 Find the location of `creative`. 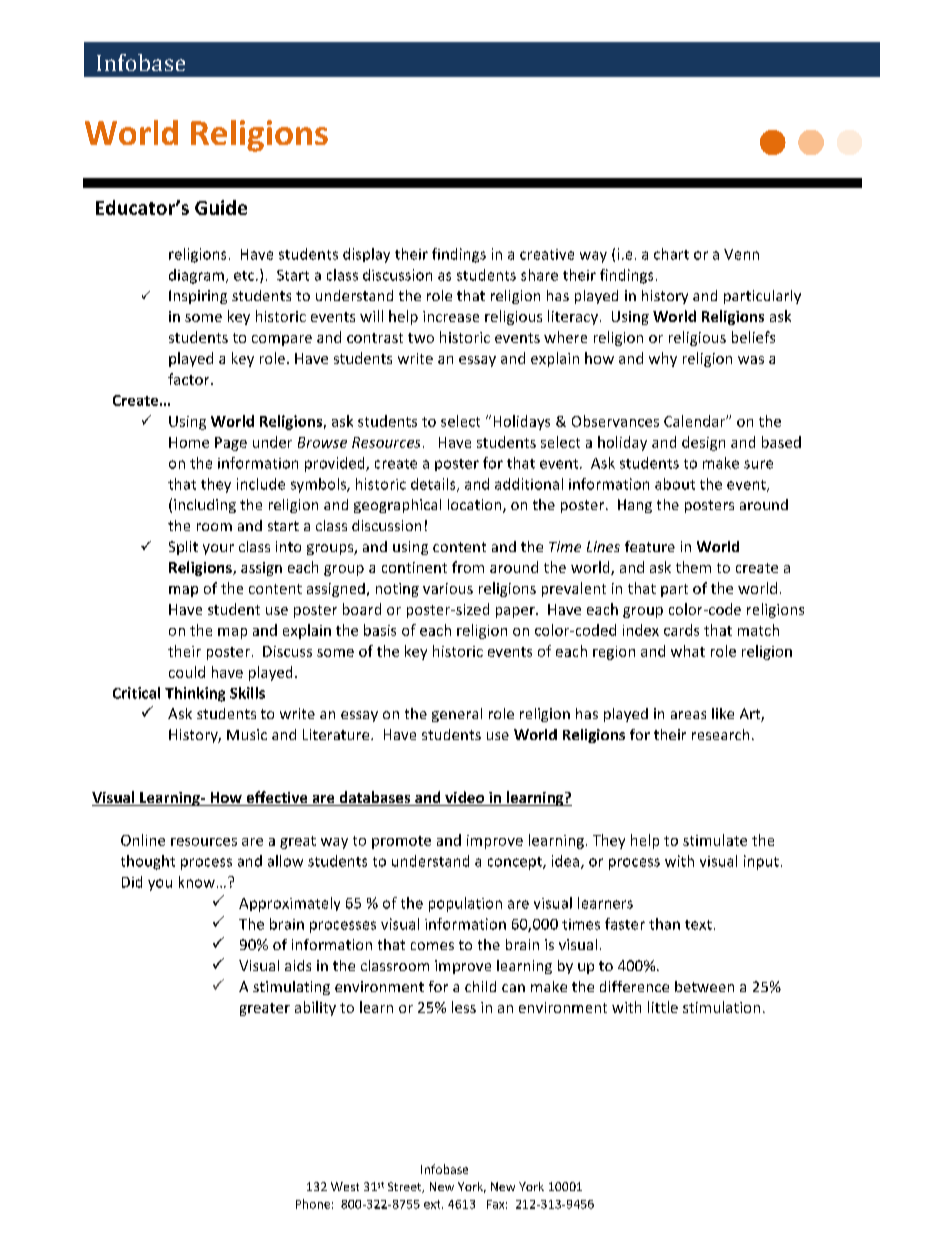

creative is located at coordinates (547, 254).
